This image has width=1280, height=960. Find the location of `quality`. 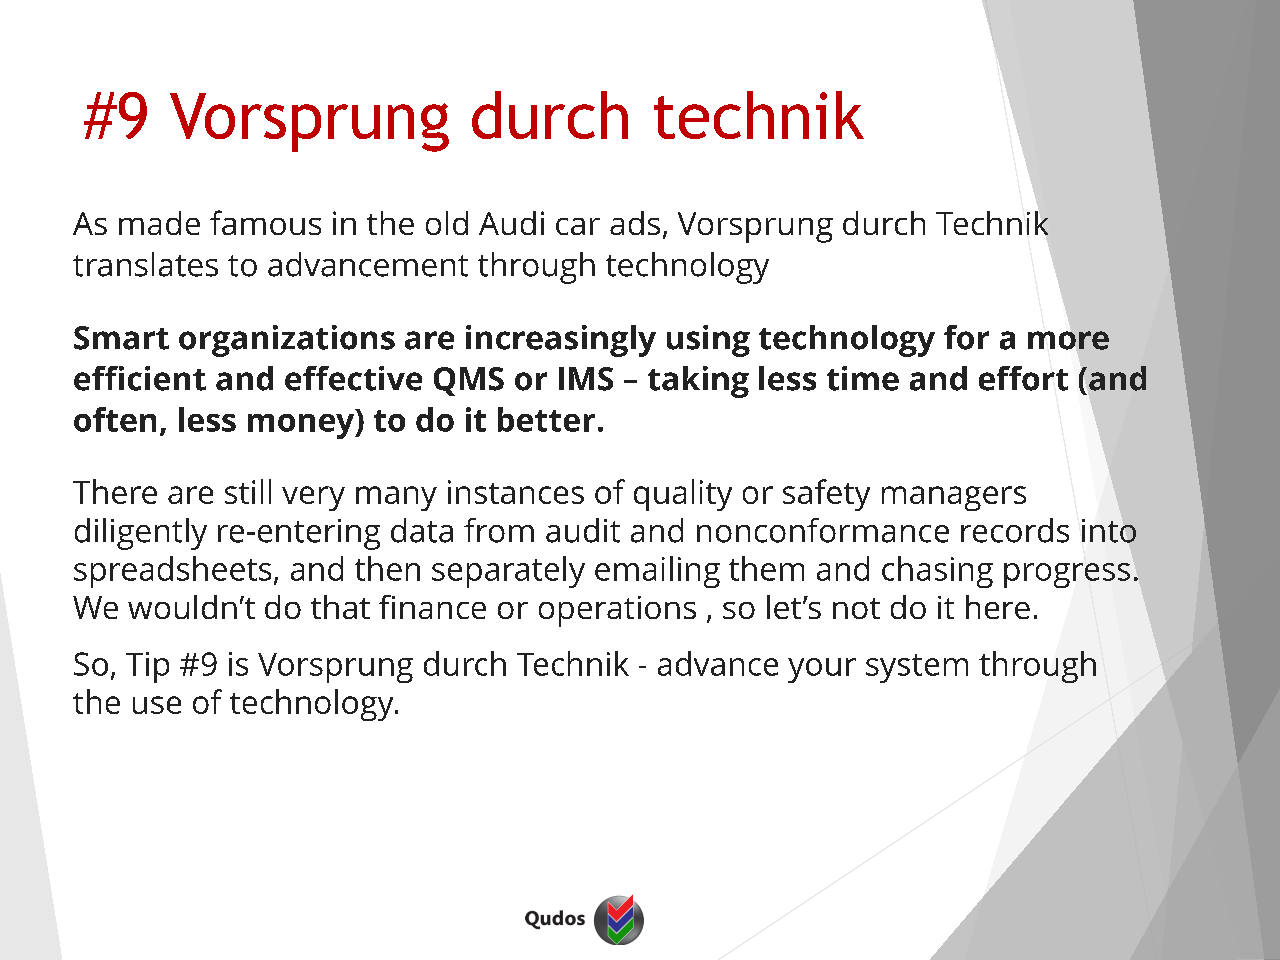

quality is located at coordinates (683, 495).
